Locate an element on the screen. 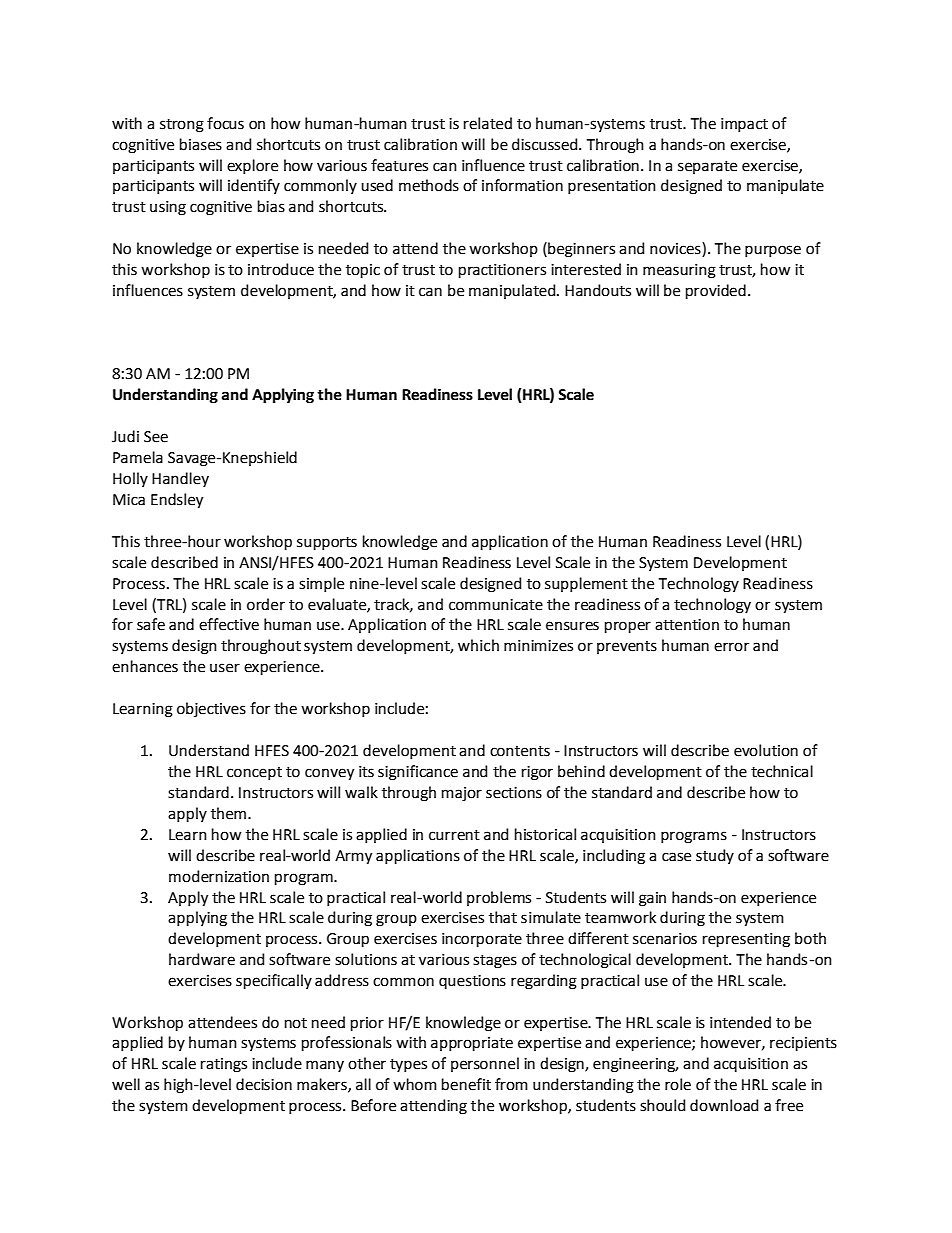 The width and height of the screenshot is (952, 1233). download is located at coordinates (724, 1105).
